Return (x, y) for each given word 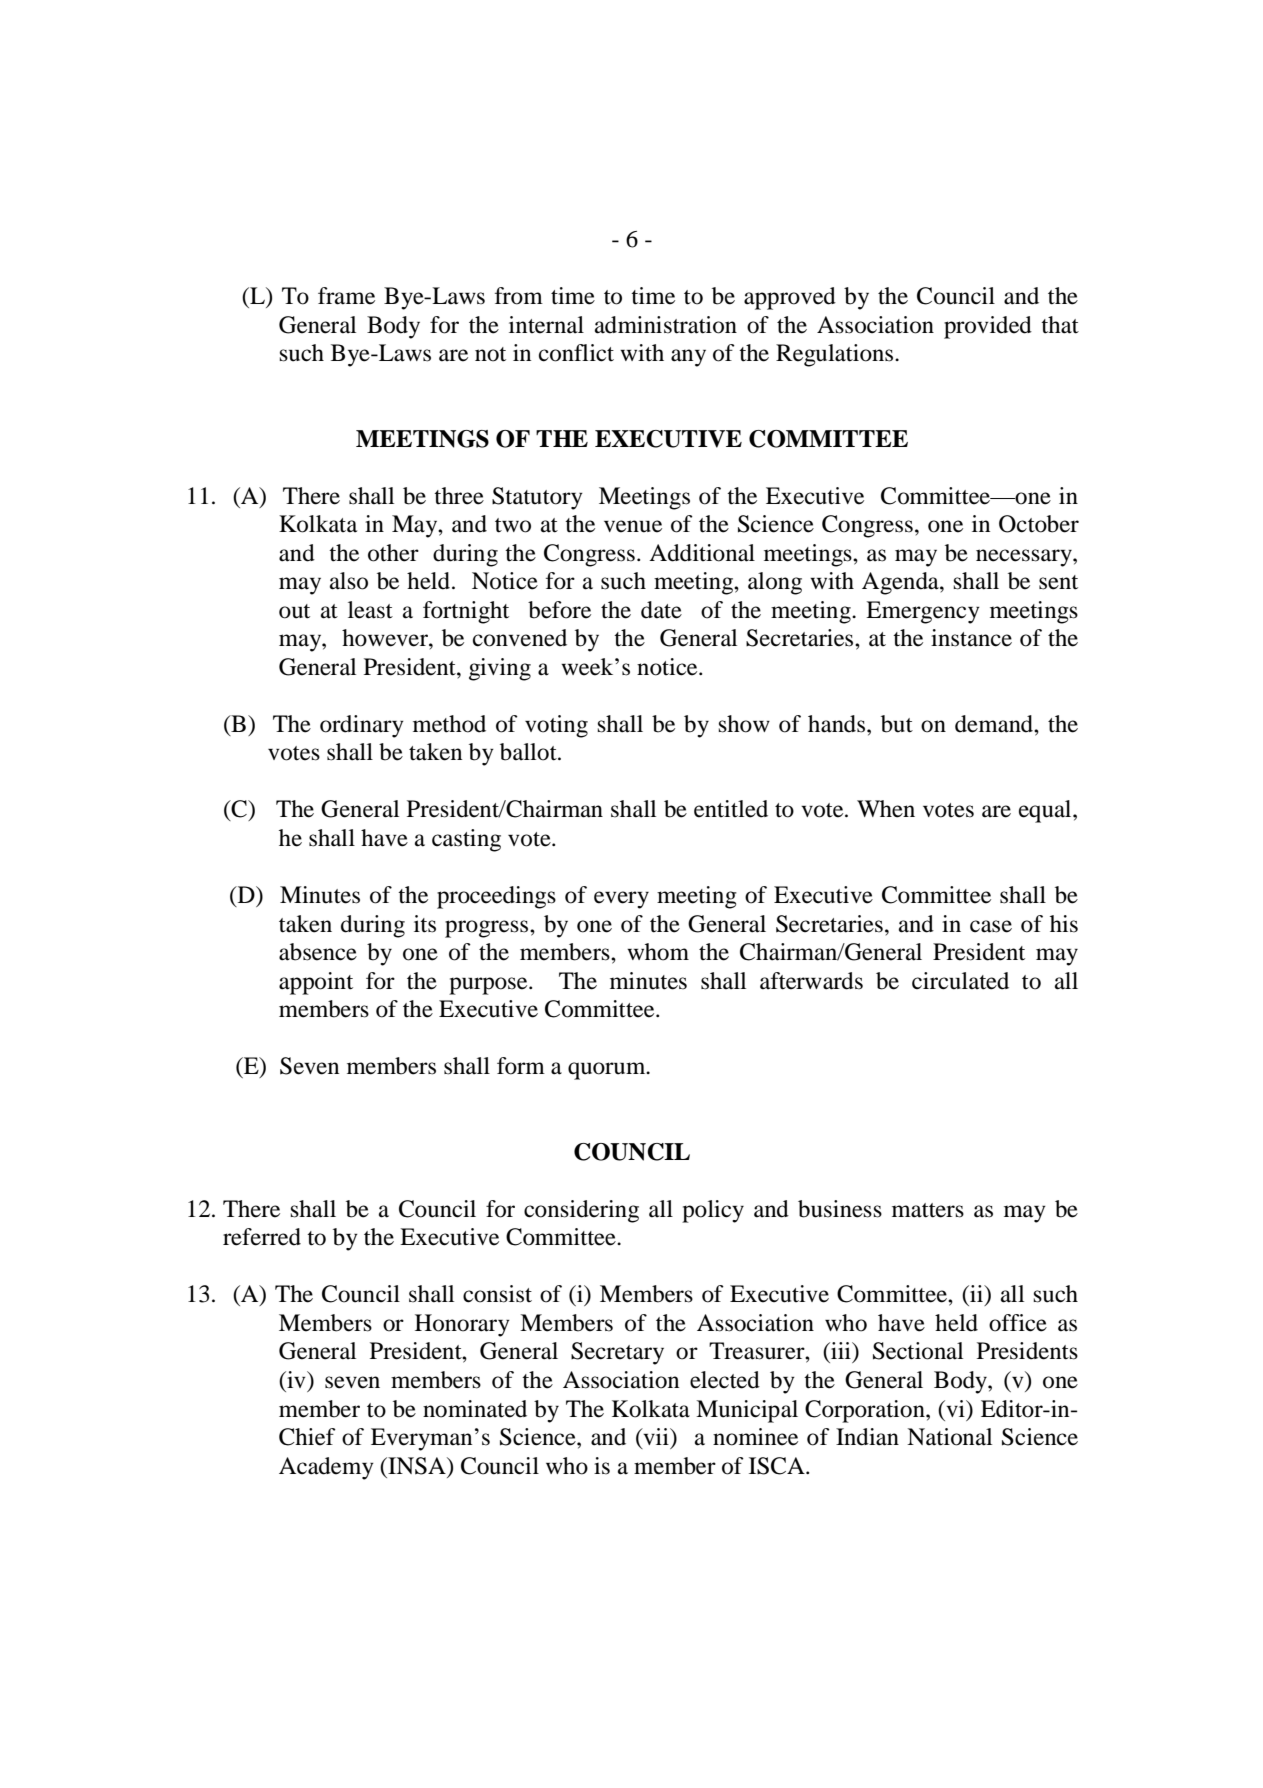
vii (656, 1438)
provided (988, 327)
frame (346, 296)
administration (666, 325)
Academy (326, 1468)
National (949, 1437)
